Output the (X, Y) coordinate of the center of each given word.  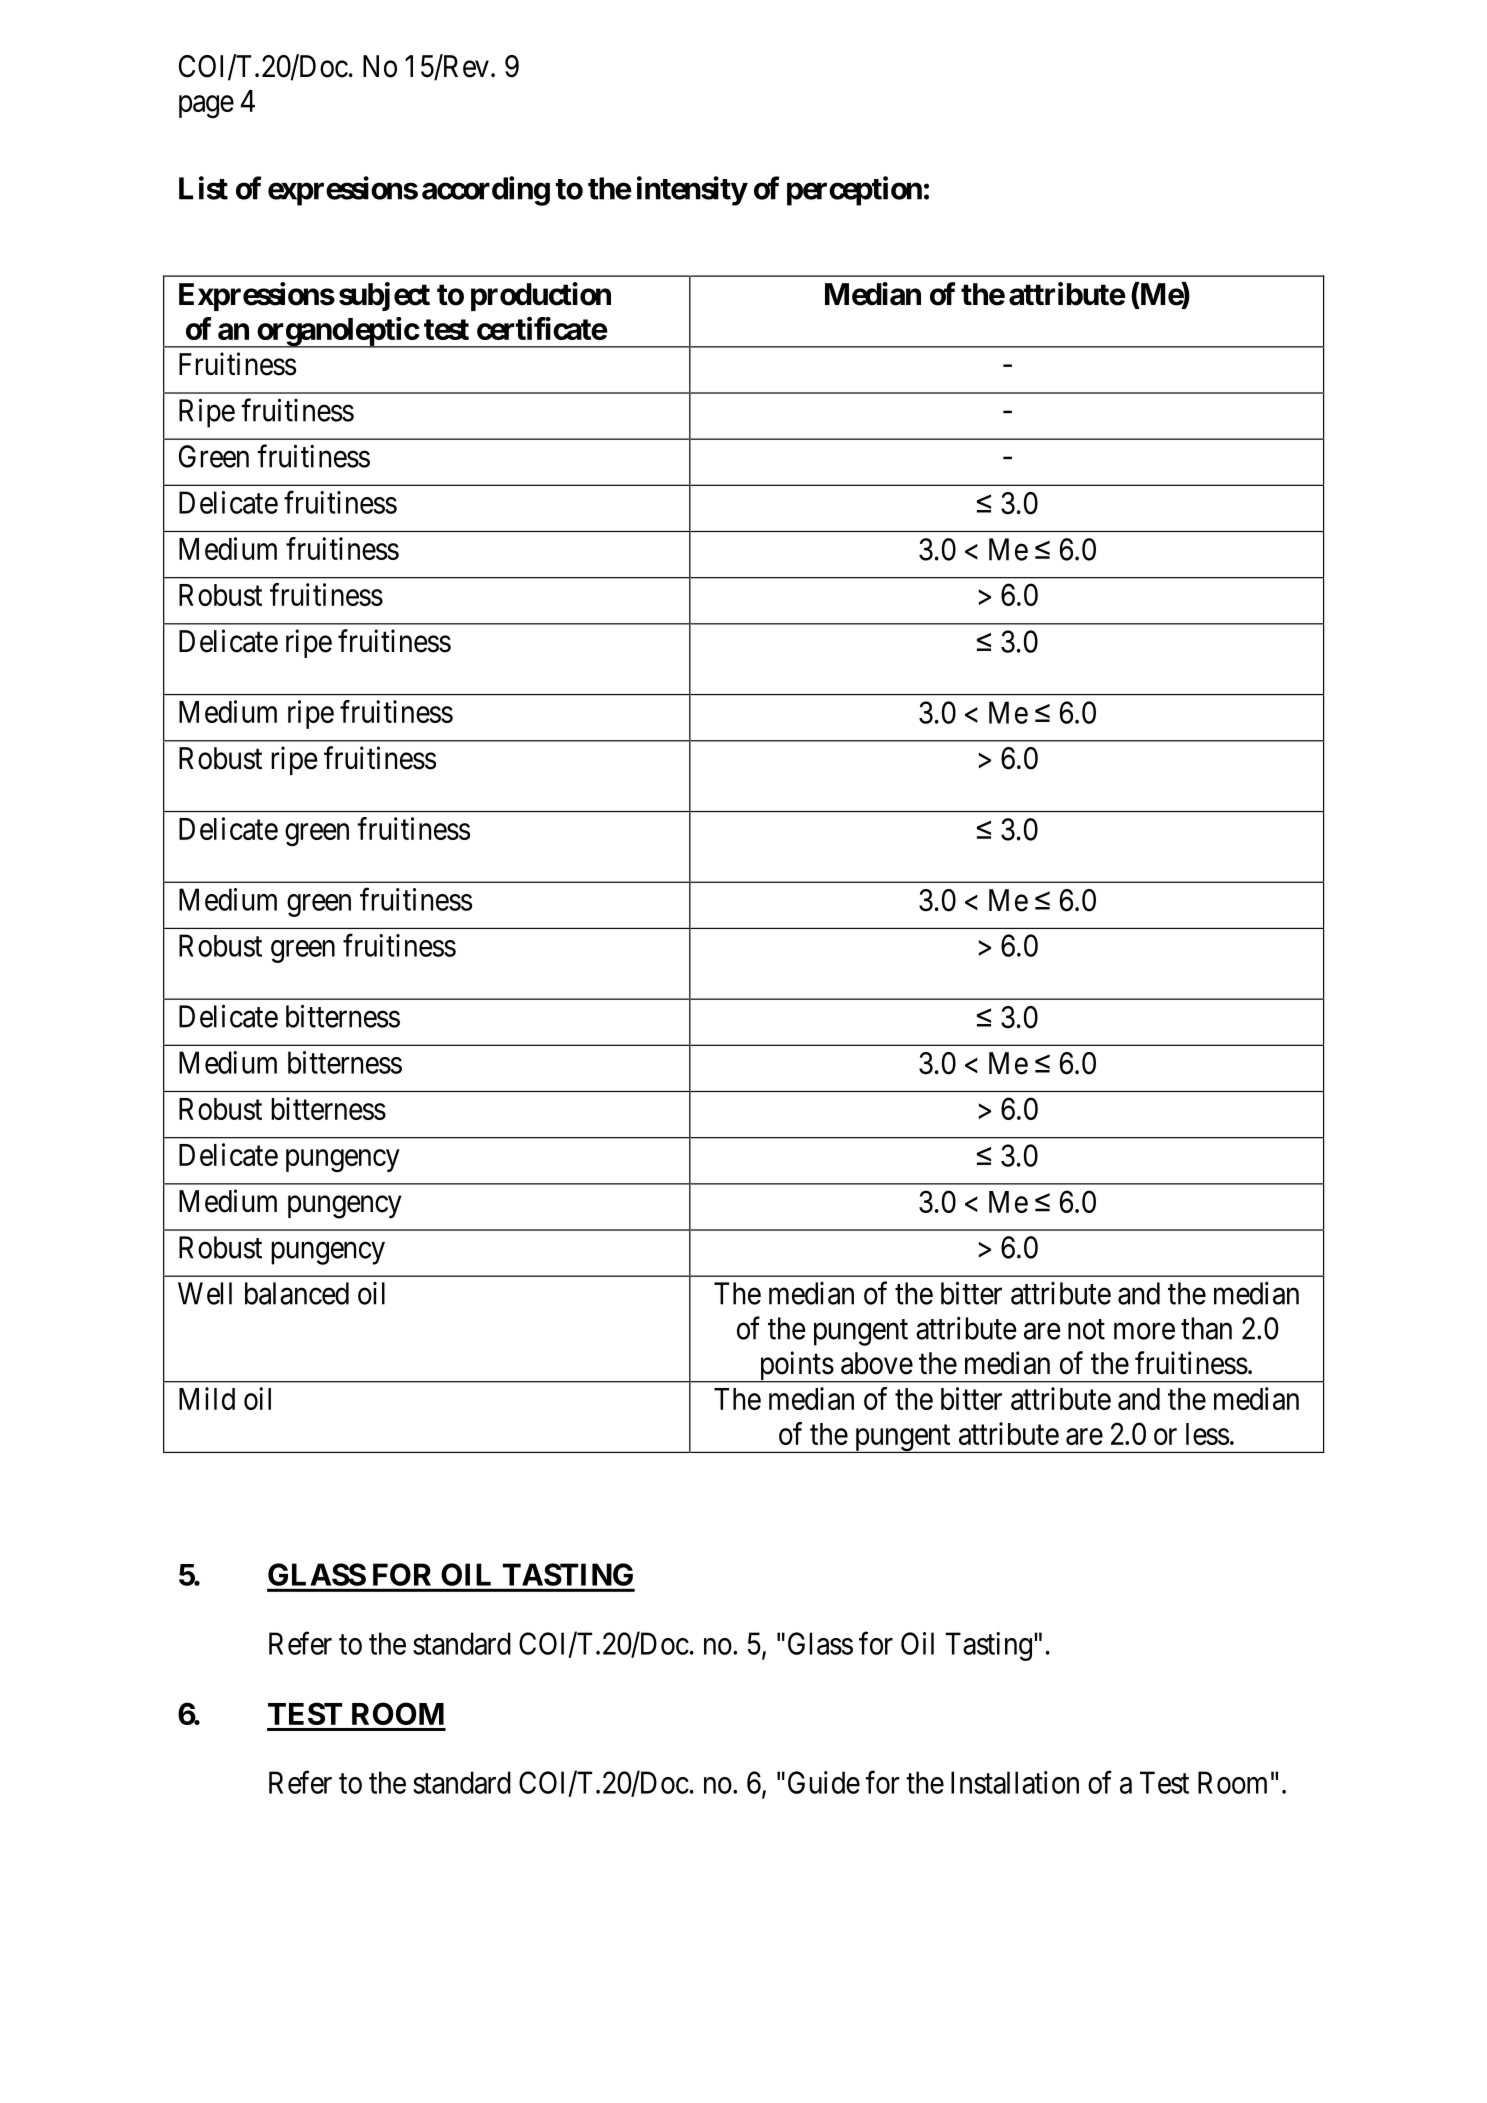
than (1206, 1328)
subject (384, 296)
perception (854, 191)
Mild (207, 1398)
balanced (297, 1293)
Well (205, 1293)
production (541, 296)
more (1144, 1331)
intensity (692, 191)
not (1086, 1329)
